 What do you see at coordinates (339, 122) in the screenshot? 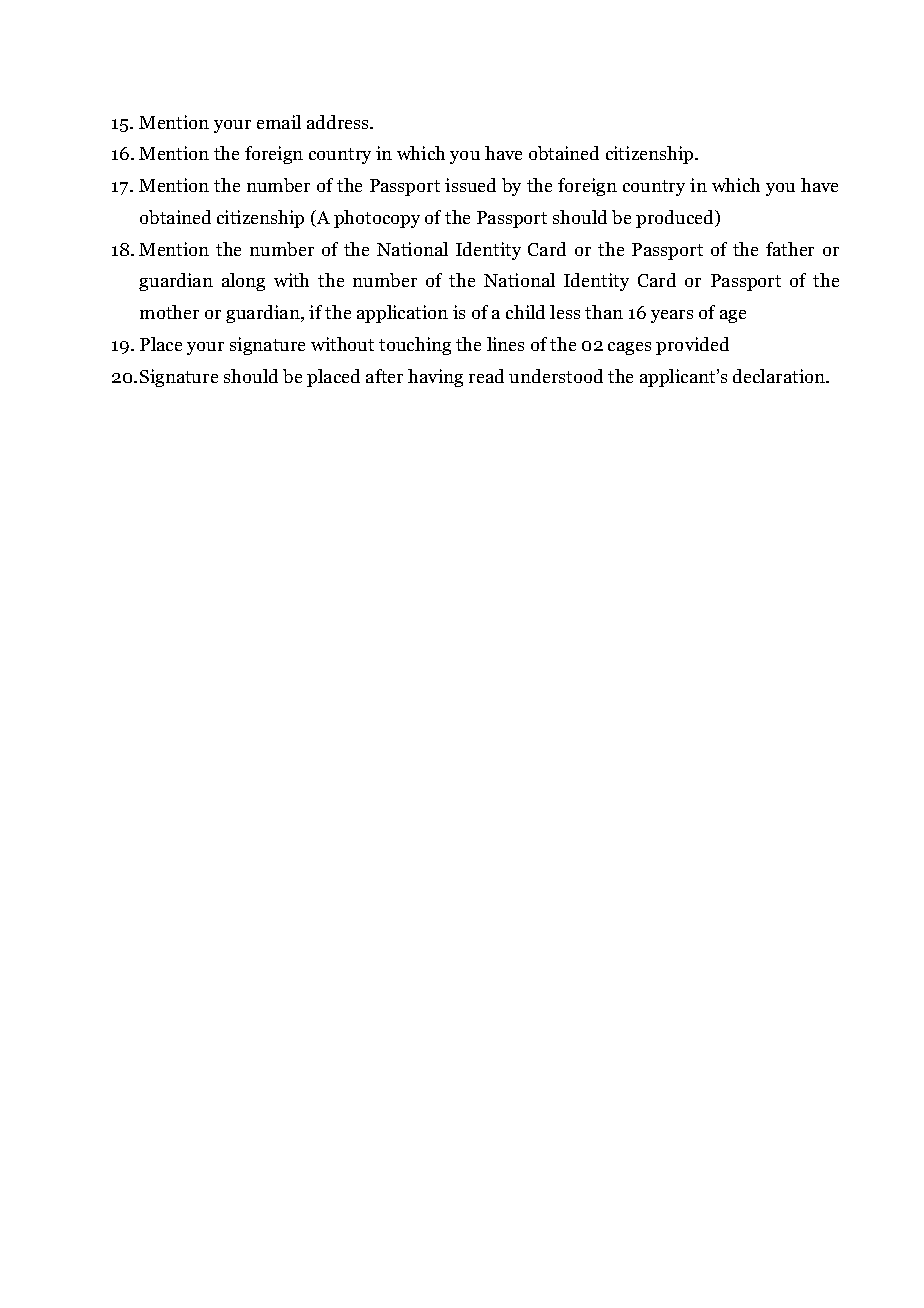
I see `address` at bounding box center [339, 122].
